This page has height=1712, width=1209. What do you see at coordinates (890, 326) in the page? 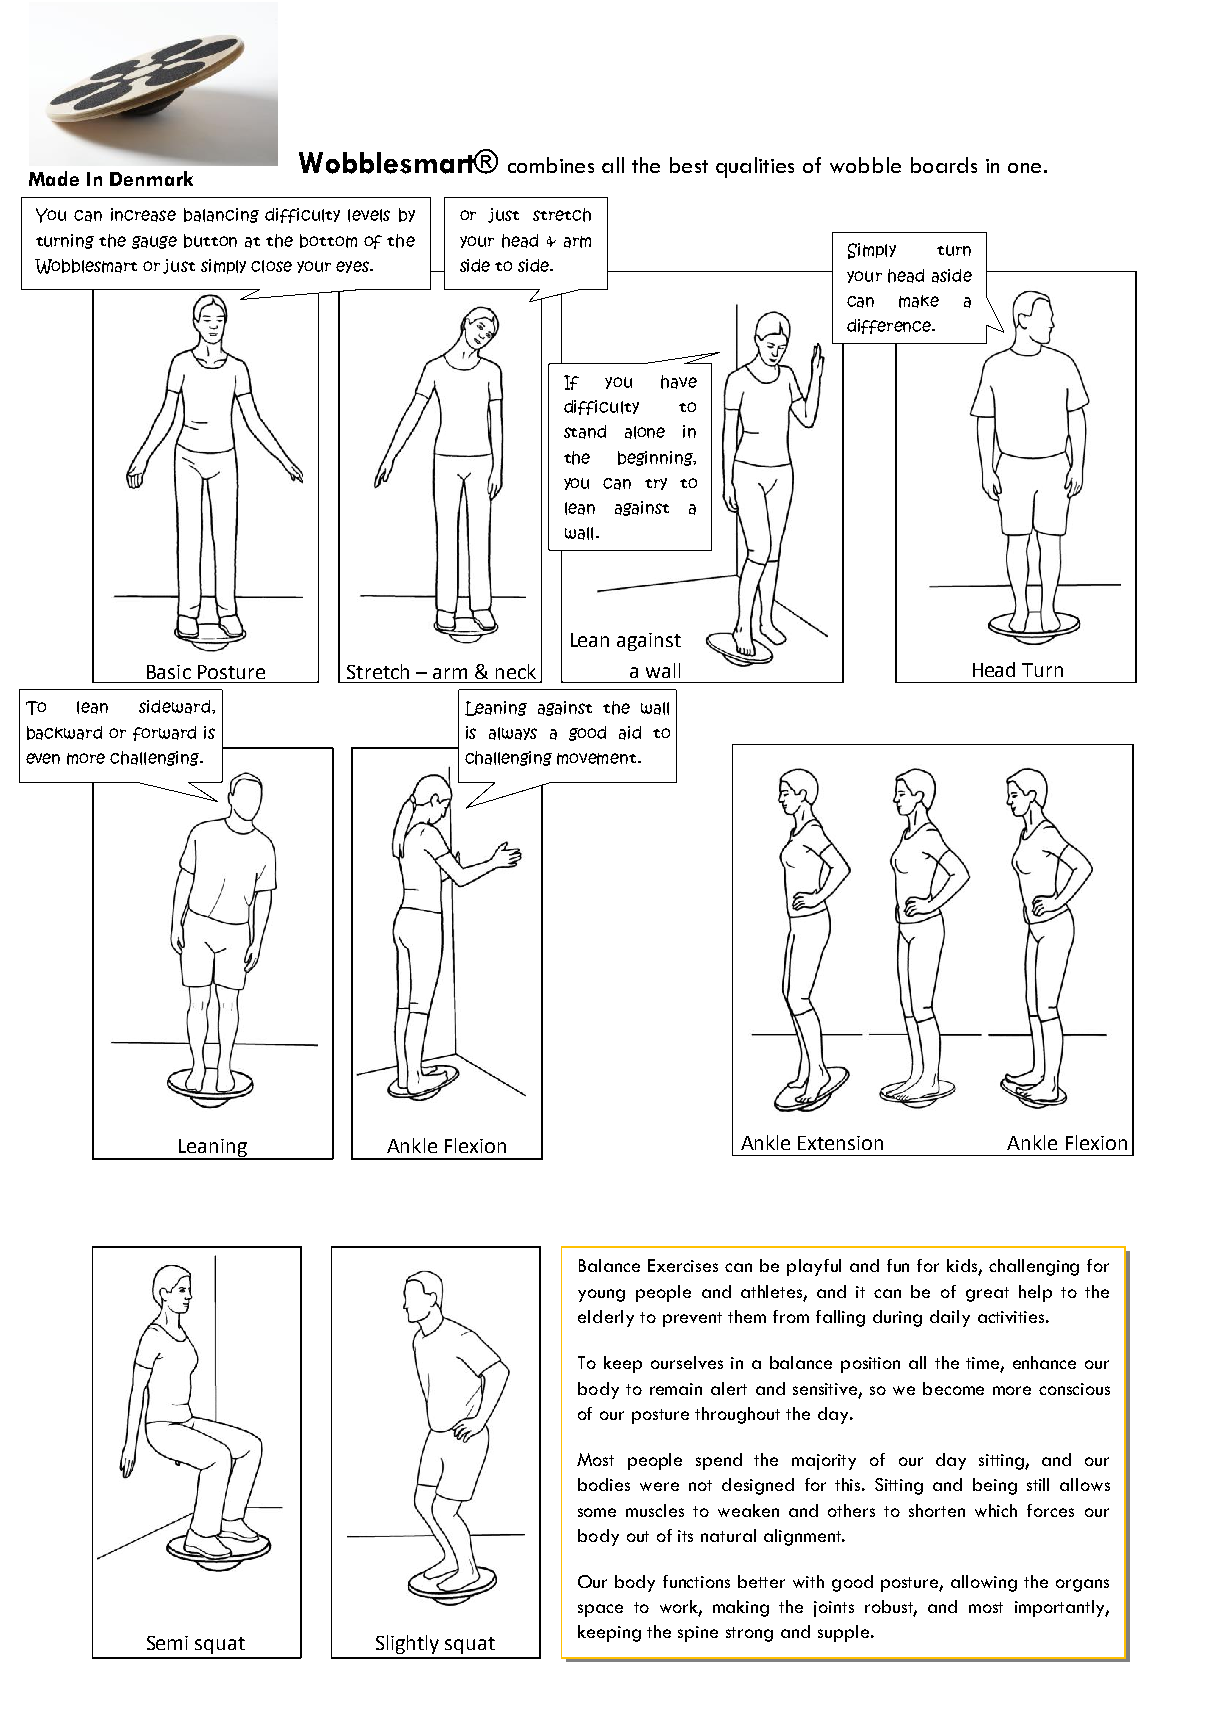
I see `difference` at bounding box center [890, 326].
